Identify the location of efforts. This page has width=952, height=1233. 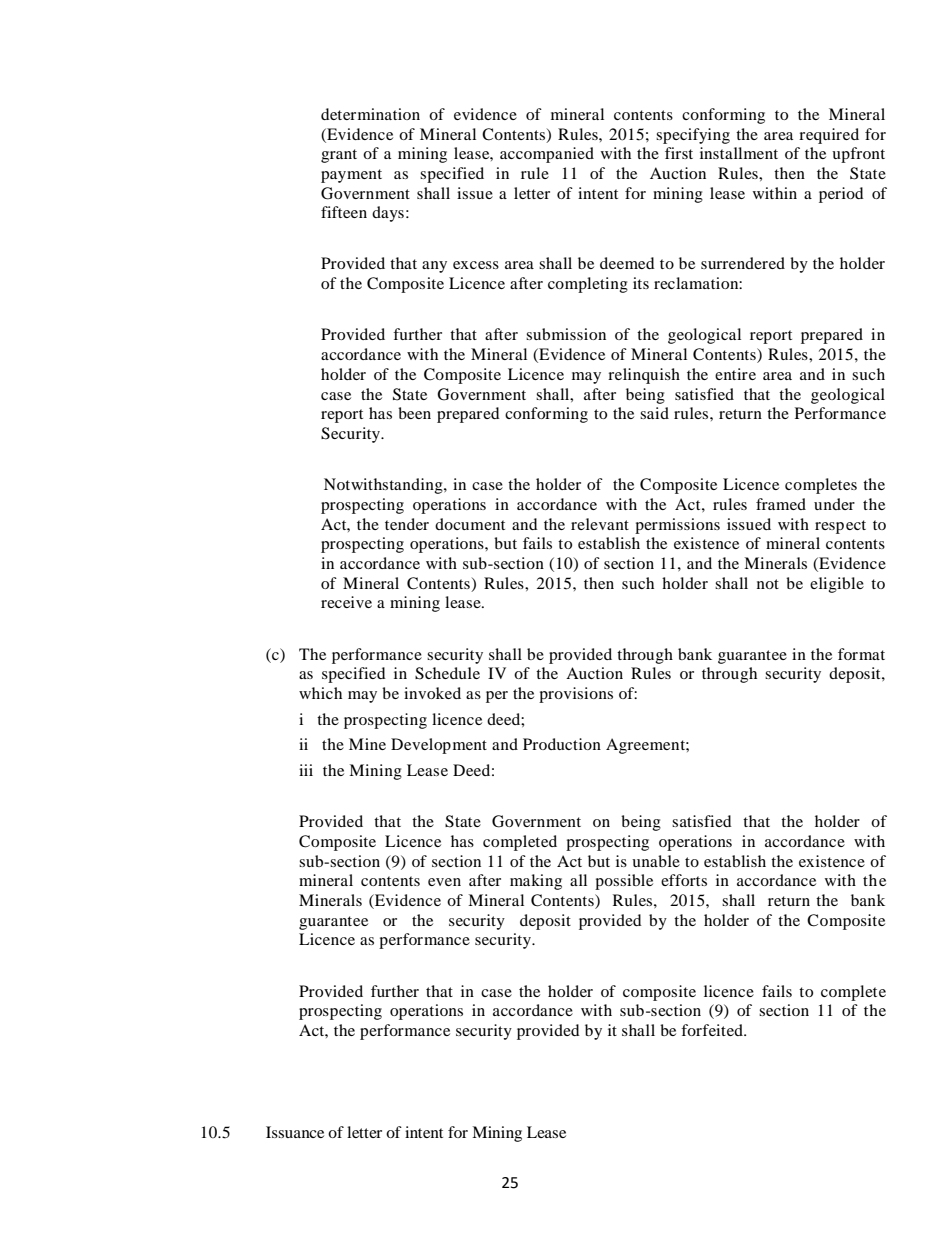
(684, 880).
